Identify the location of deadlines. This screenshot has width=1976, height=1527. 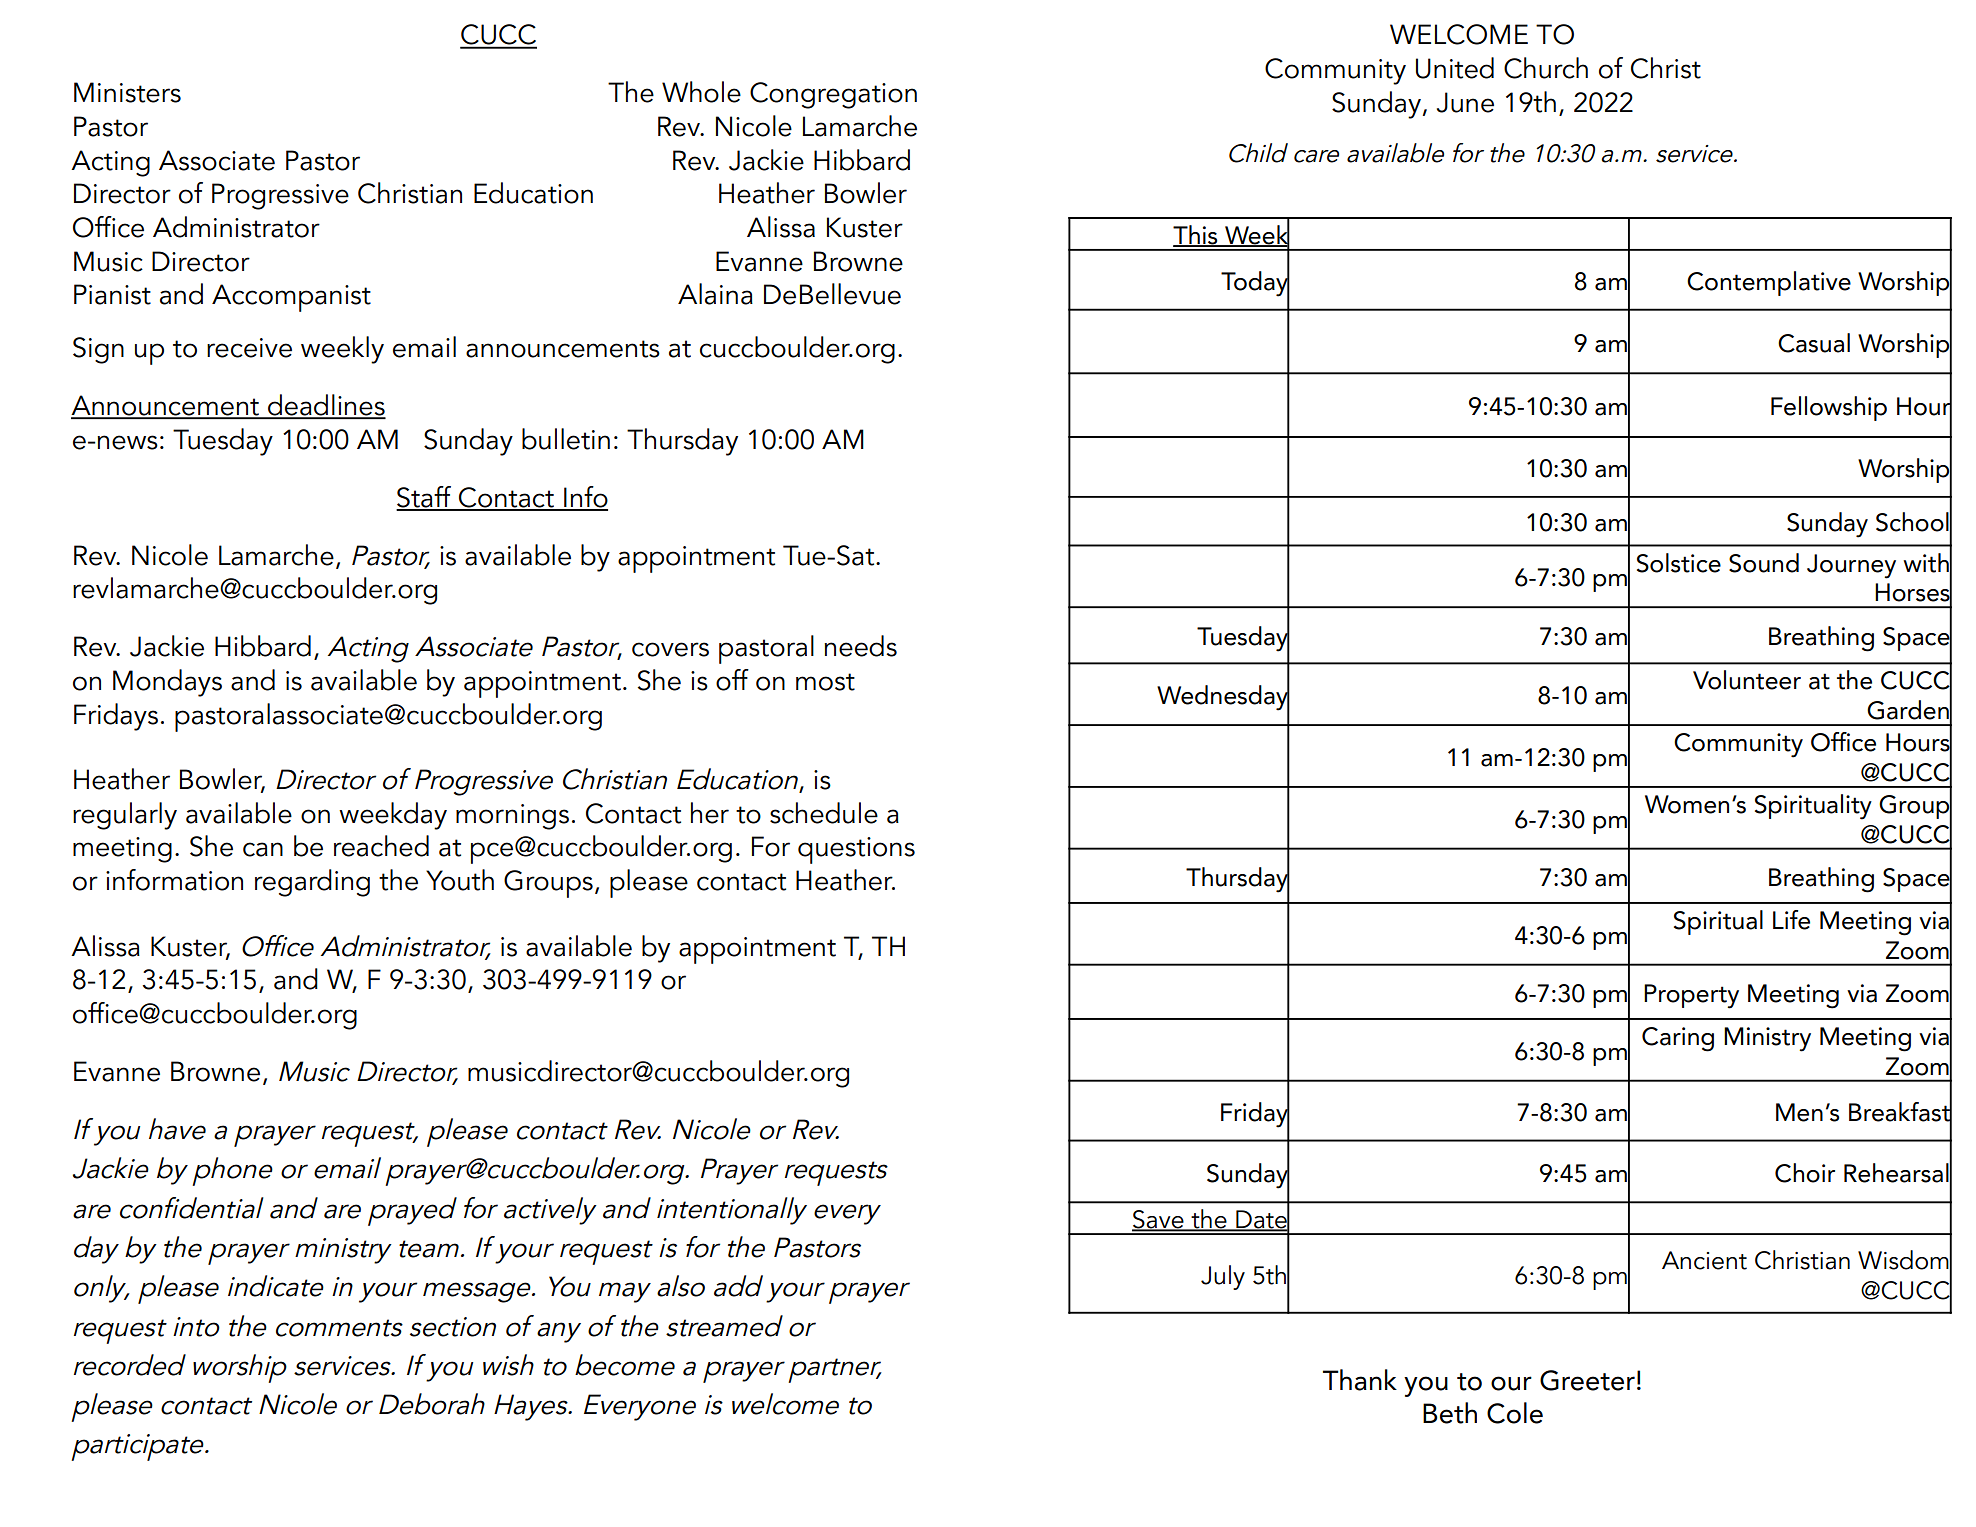
(326, 406).
